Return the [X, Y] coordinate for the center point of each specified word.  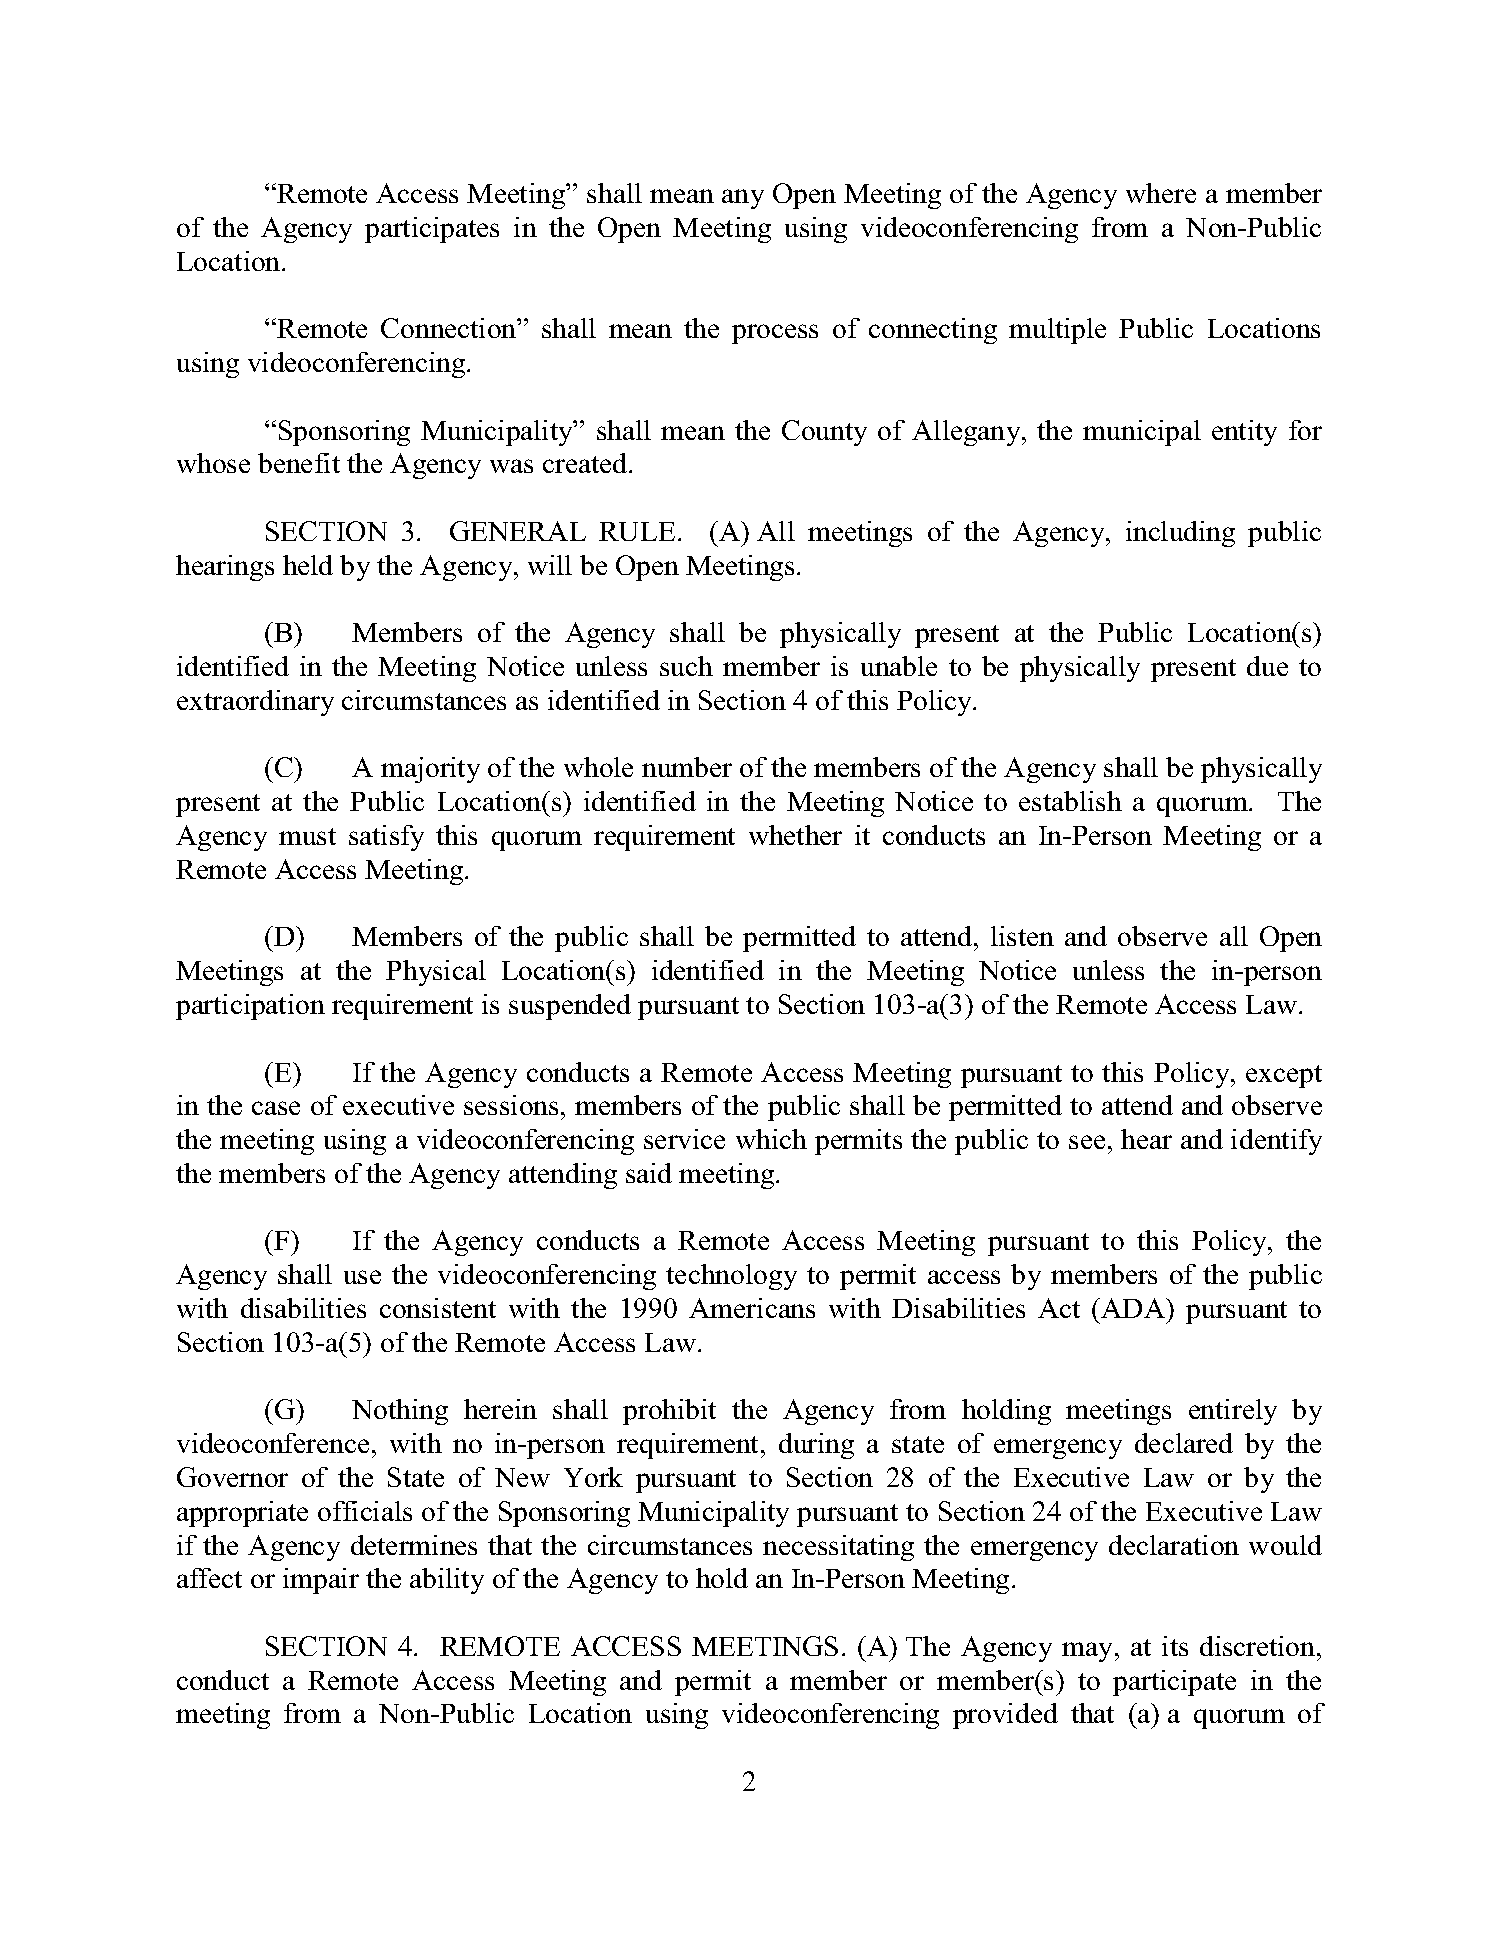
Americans [752, 1308]
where [1161, 193]
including [1180, 534]
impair [321, 1581]
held [308, 565]
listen [1022, 936]
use [362, 1277]
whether [795, 835]
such [686, 666]
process [775, 334]
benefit [299, 463]
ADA [1133, 1308]
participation [250, 1007]
